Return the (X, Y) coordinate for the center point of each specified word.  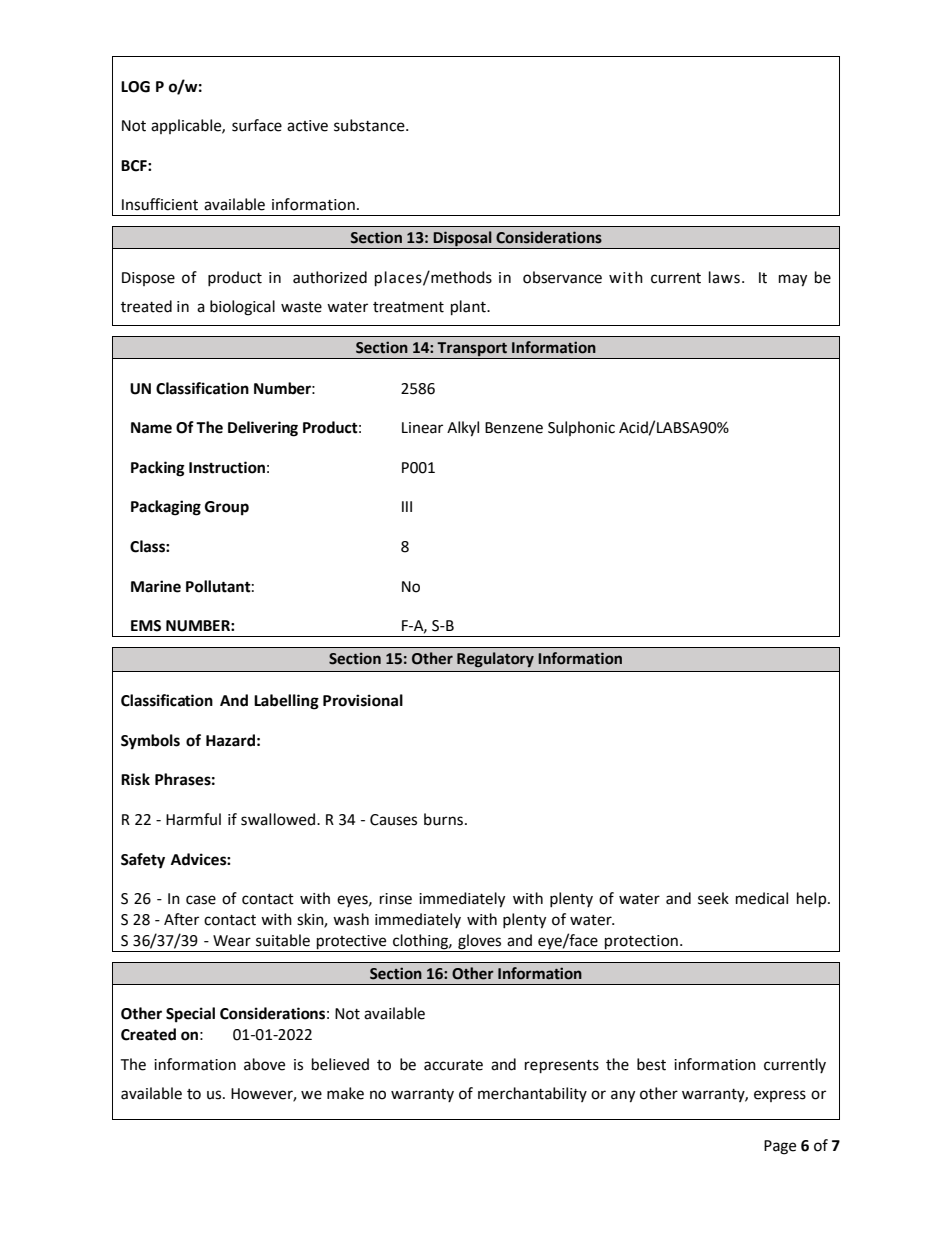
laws (724, 277)
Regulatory (495, 659)
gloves (480, 943)
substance (370, 125)
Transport (472, 350)
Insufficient (160, 204)
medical (762, 898)
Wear (232, 941)
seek (713, 898)
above (264, 1064)
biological (242, 308)
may (793, 280)
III (407, 506)
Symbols (150, 742)
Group (227, 508)
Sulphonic (581, 428)
